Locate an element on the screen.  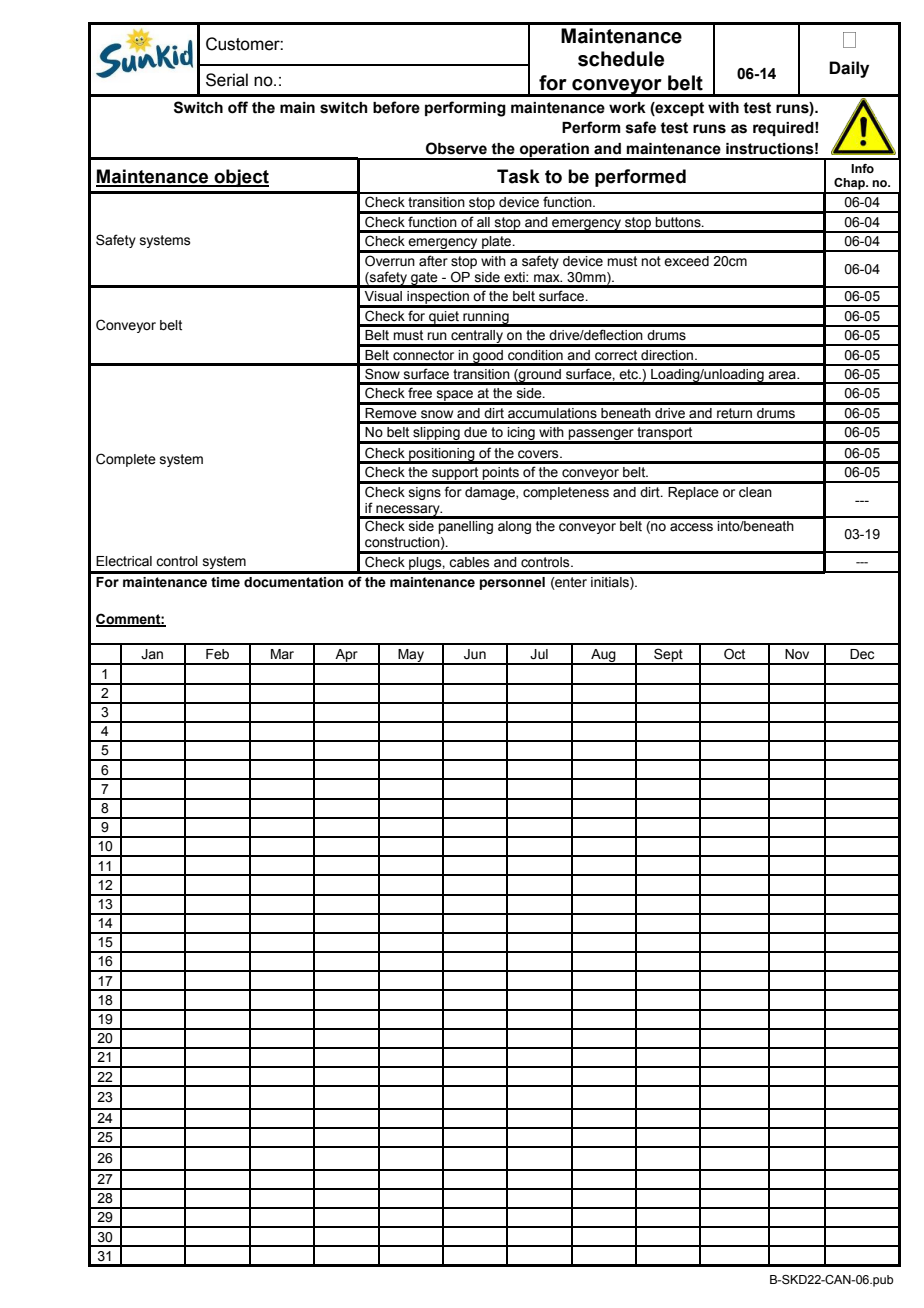
area is located at coordinates (783, 375).
